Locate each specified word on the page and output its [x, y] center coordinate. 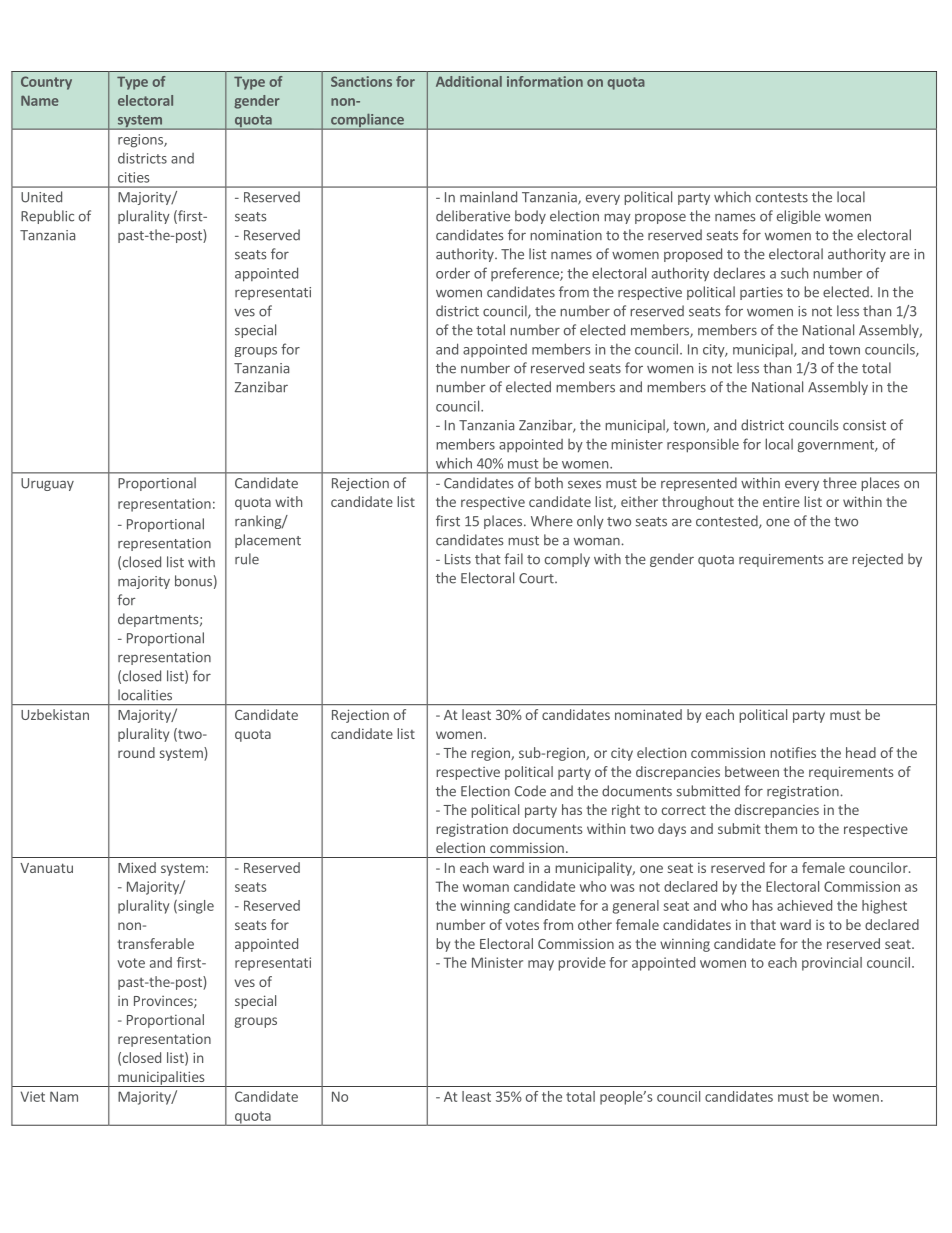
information [545, 81]
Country [46, 83]
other [595, 924]
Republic [47, 217]
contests [782, 198]
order [453, 273]
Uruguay [47, 484]
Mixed [137, 867]
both [549, 483]
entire [781, 502]
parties [761, 293]
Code [530, 791]
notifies [793, 752]
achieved [804, 905]
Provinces [164, 1002]
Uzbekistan [55, 714]
